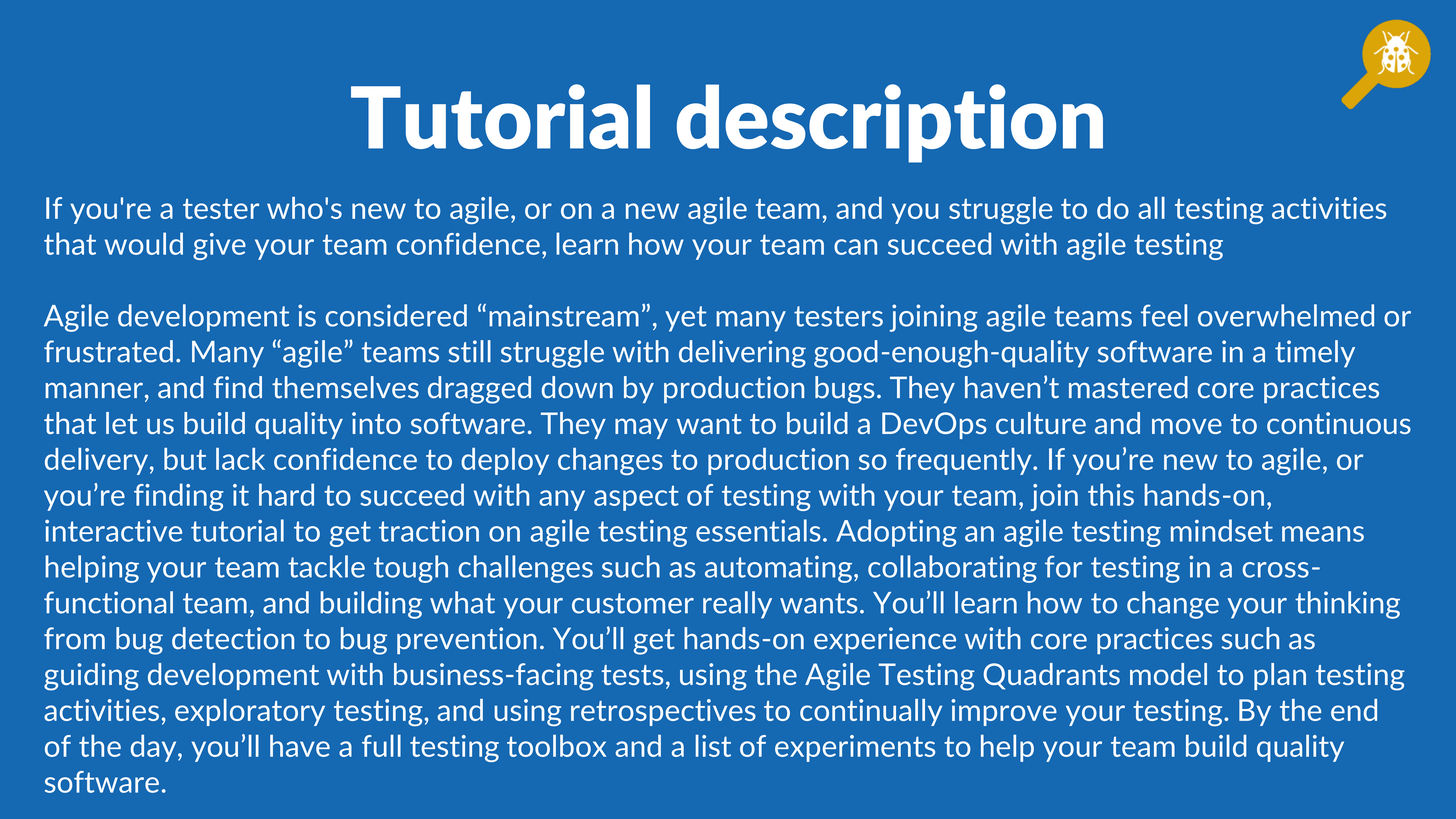 The height and width of the screenshot is (819, 1456). Describe the element at coordinates (855, 247) in the screenshot. I see `can` at that location.
